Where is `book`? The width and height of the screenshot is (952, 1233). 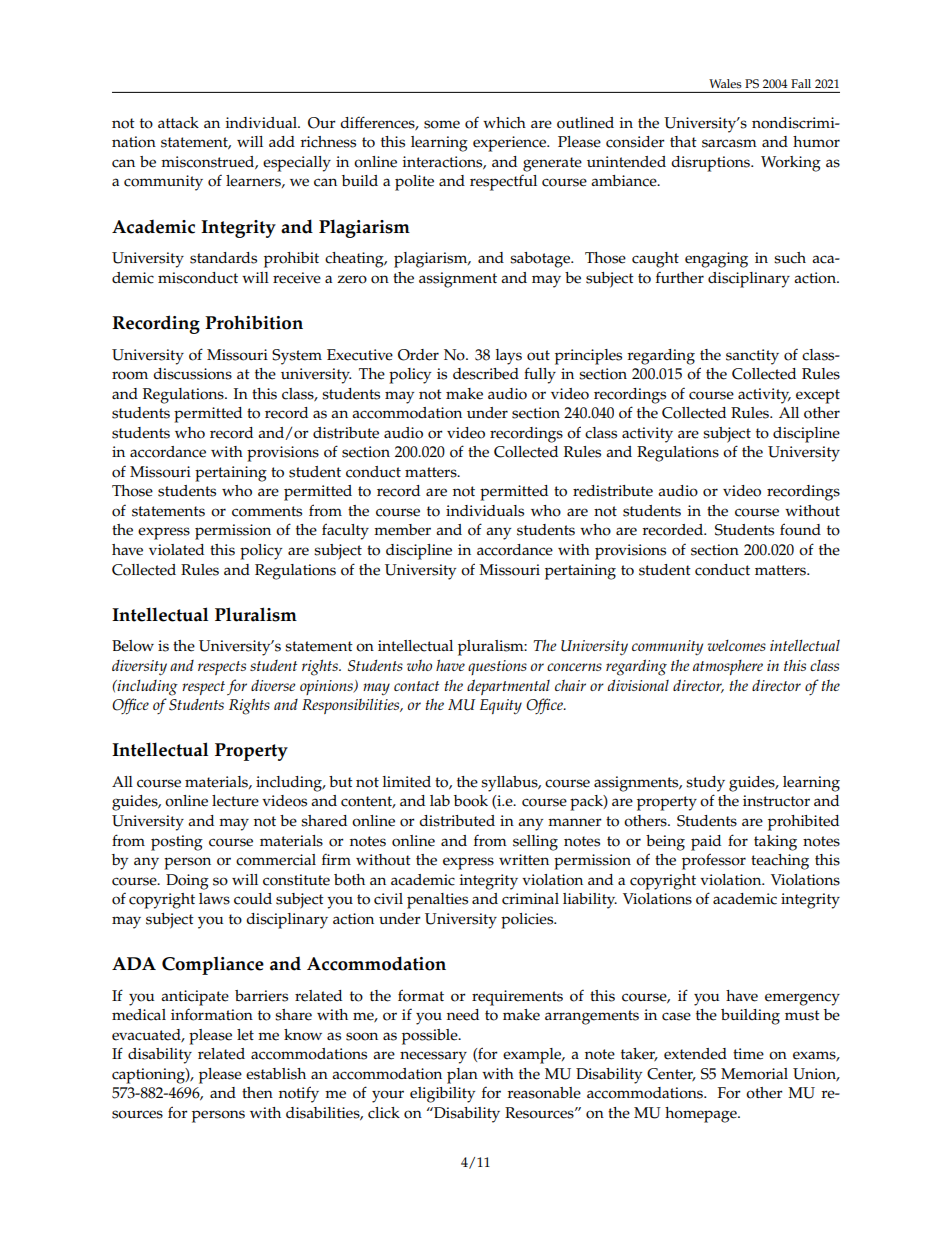 book is located at coordinates (471, 801).
